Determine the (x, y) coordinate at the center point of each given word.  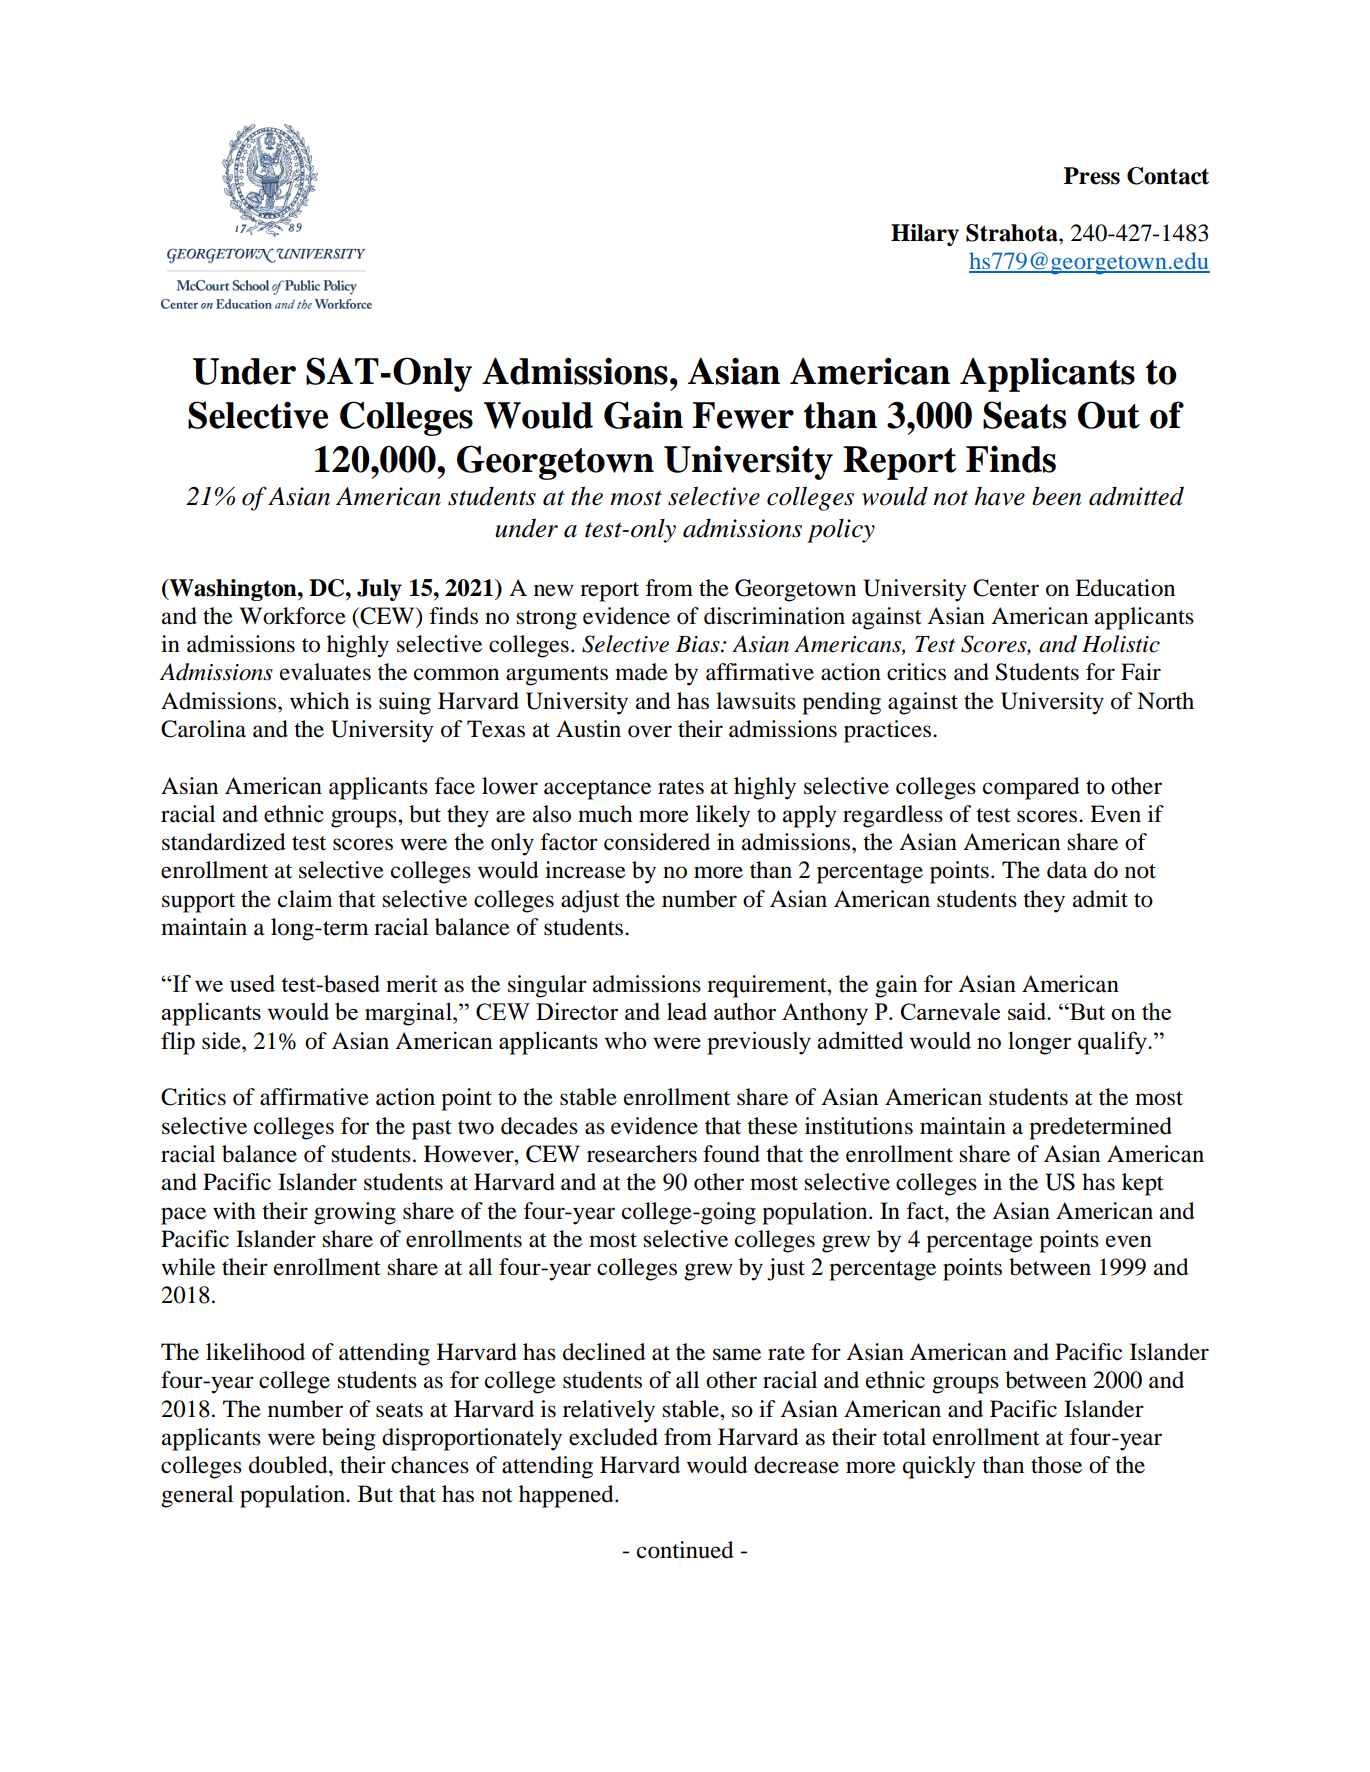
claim (305, 899)
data (1067, 870)
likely (723, 816)
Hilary (925, 235)
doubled (289, 1465)
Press (1092, 176)
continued (685, 1550)
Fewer (743, 415)
